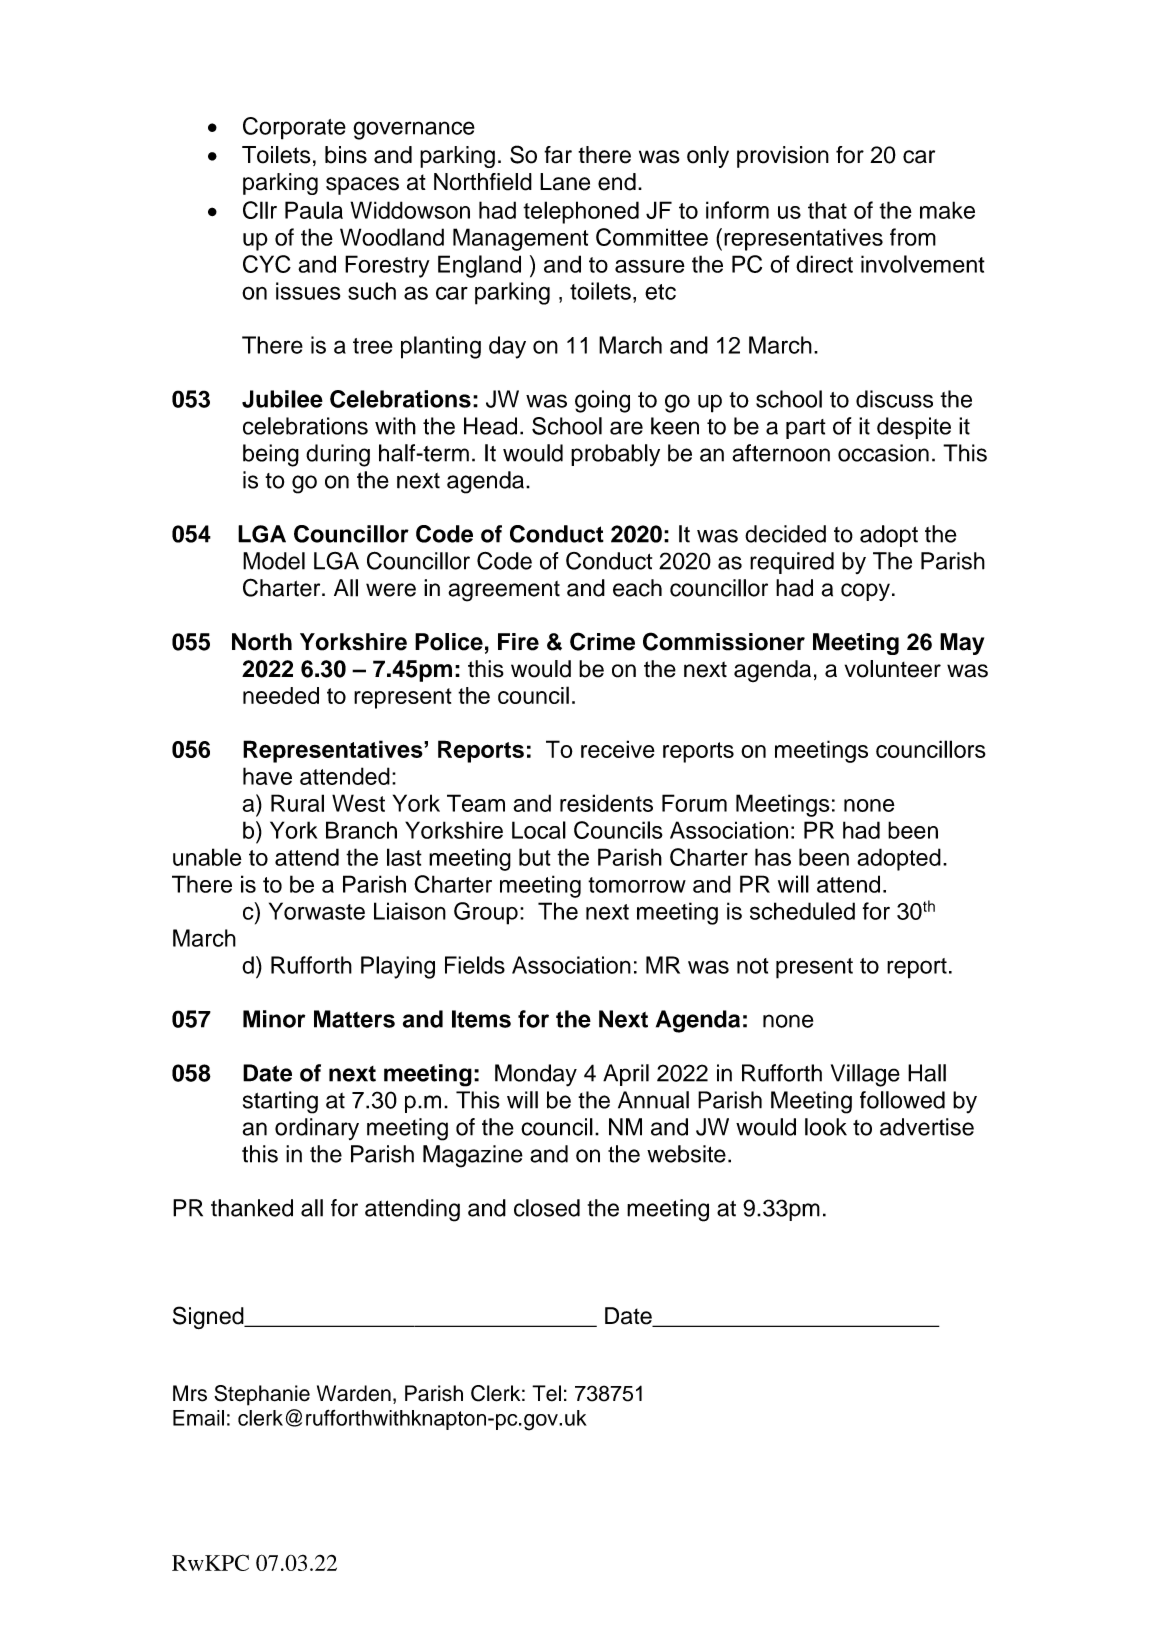 The width and height of the page is (1163, 1645). What do you see at coordinates (536, 1075) in the page?
I see `Monday` at bounding box center [536, 1075].
